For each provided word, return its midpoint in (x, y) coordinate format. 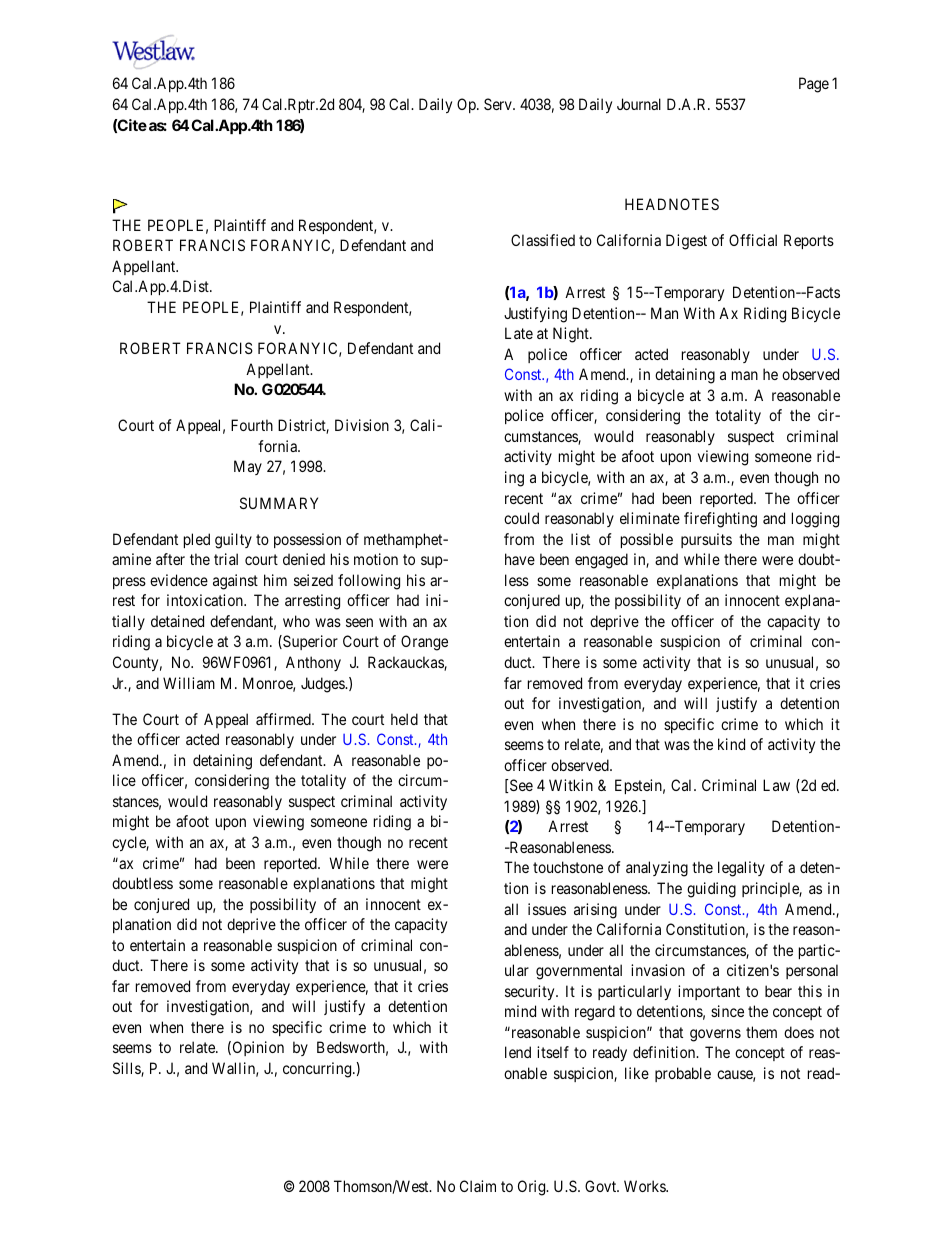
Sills (127, 1069)
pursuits (706, 540)
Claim (478, 1186)
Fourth (252, 425)
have (520, 559)
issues (547, 909)
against (235, 582)
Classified (543, 240)
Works (645, 1186)
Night (572, 335)
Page (814, 85)
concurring (318, 1070)
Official (753, 240)
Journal (639, 104)
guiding (711, 890)
